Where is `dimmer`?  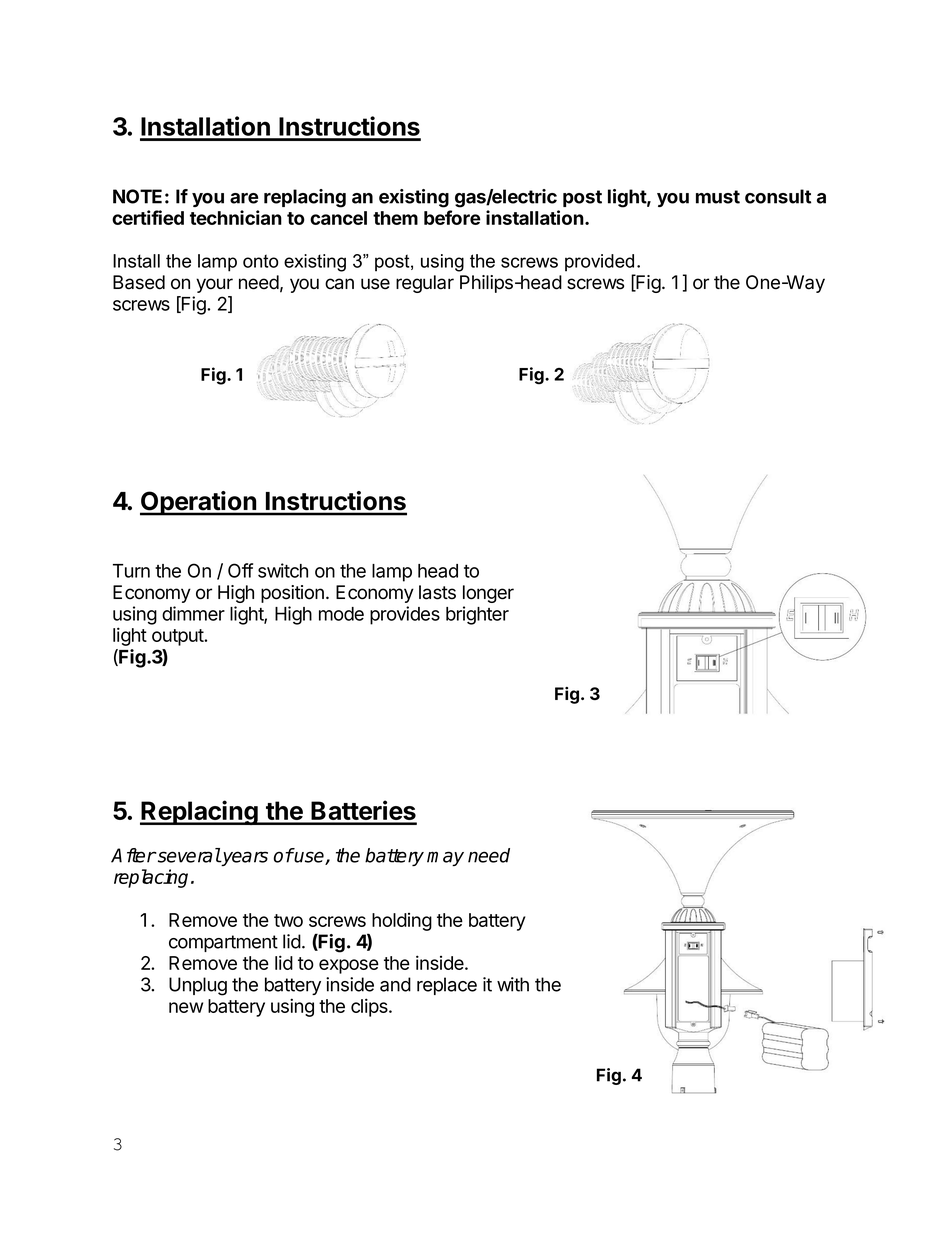
dimmer is located at coordinates (193, 613).
